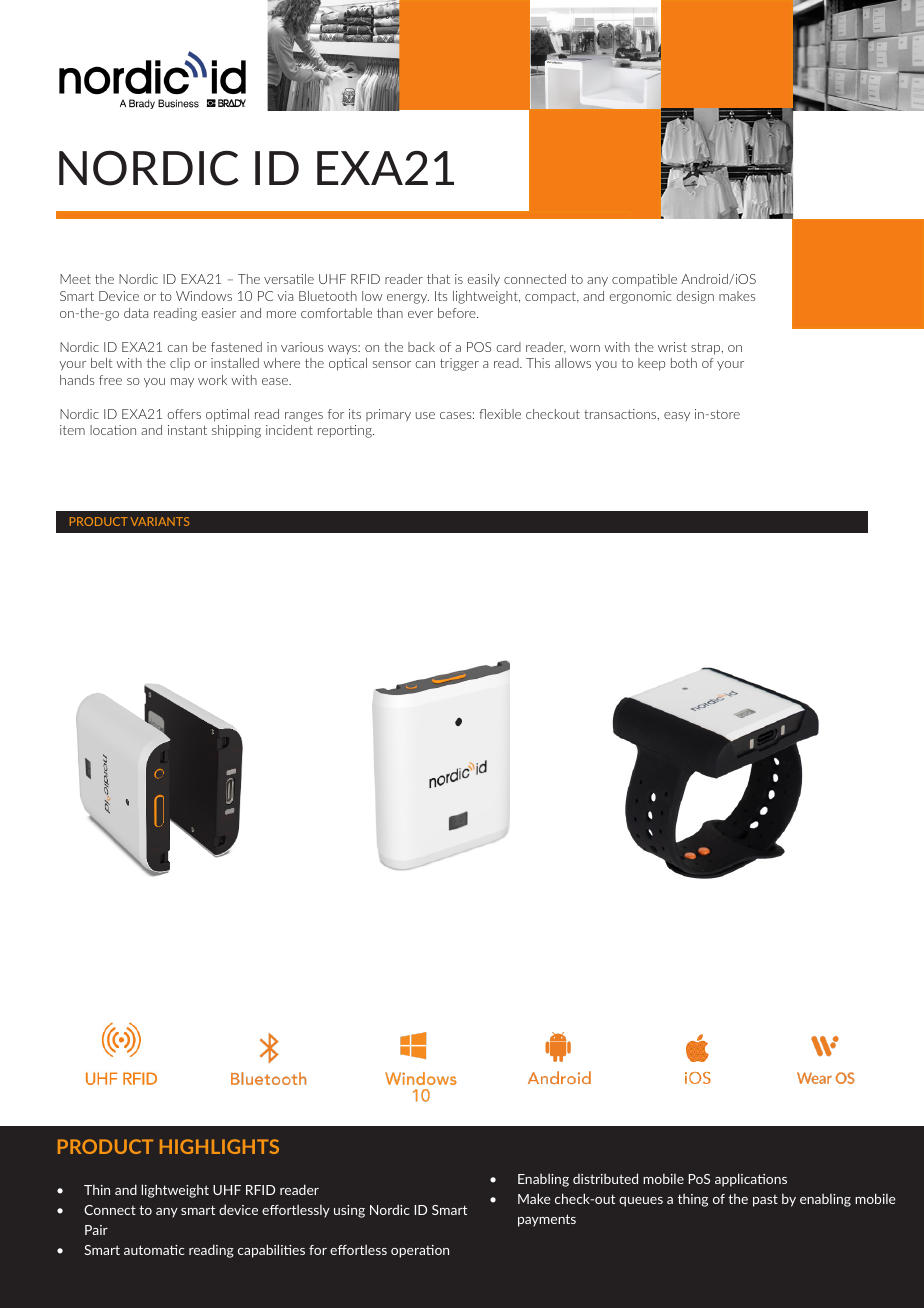 The width and height of the image is (924, 1308). What do you see at coordinates (641, 1202) in the image?
I see `queues` at bounding box center [641, 1202].
